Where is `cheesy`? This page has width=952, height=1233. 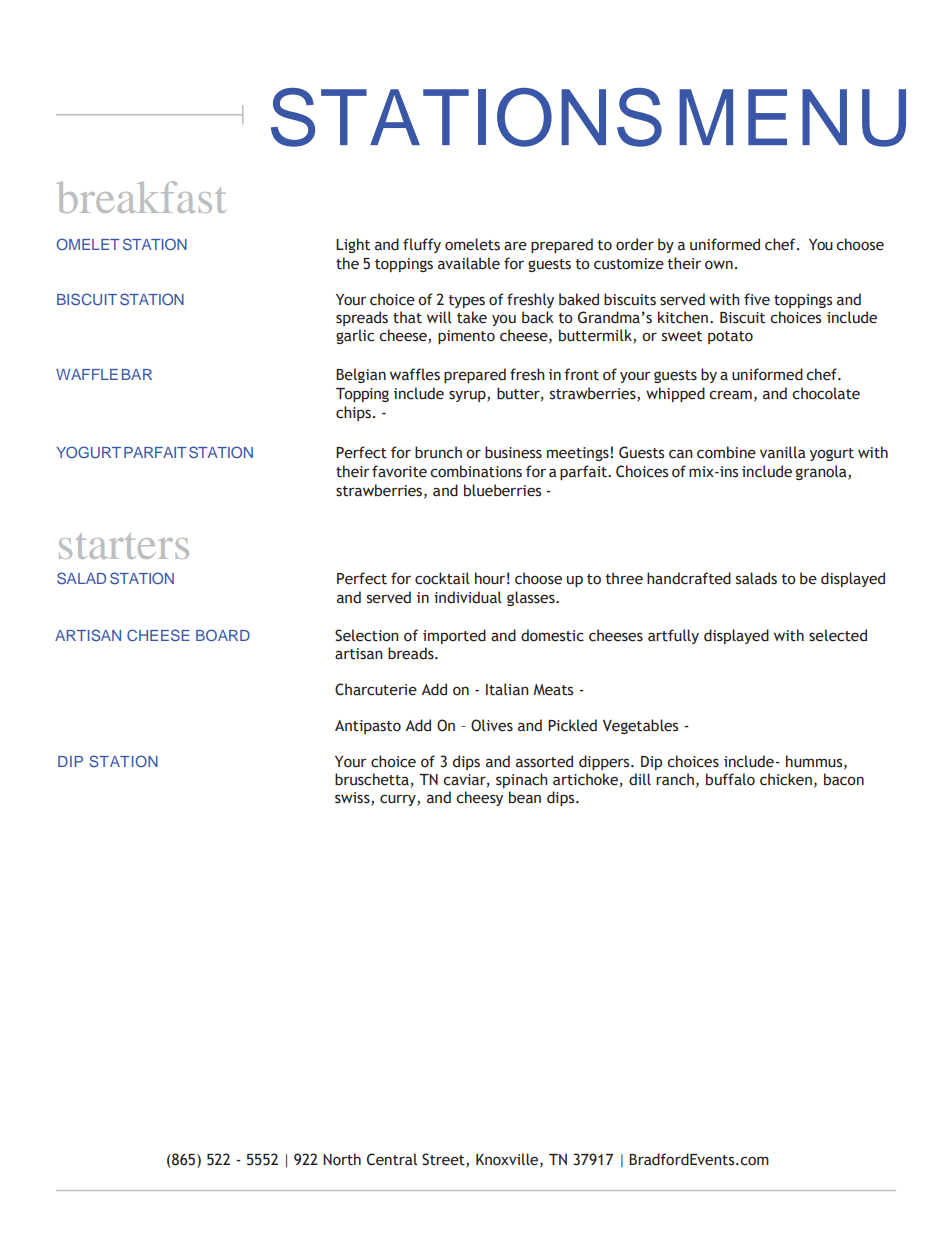 cheesy is located at coordinates (479, 798).
